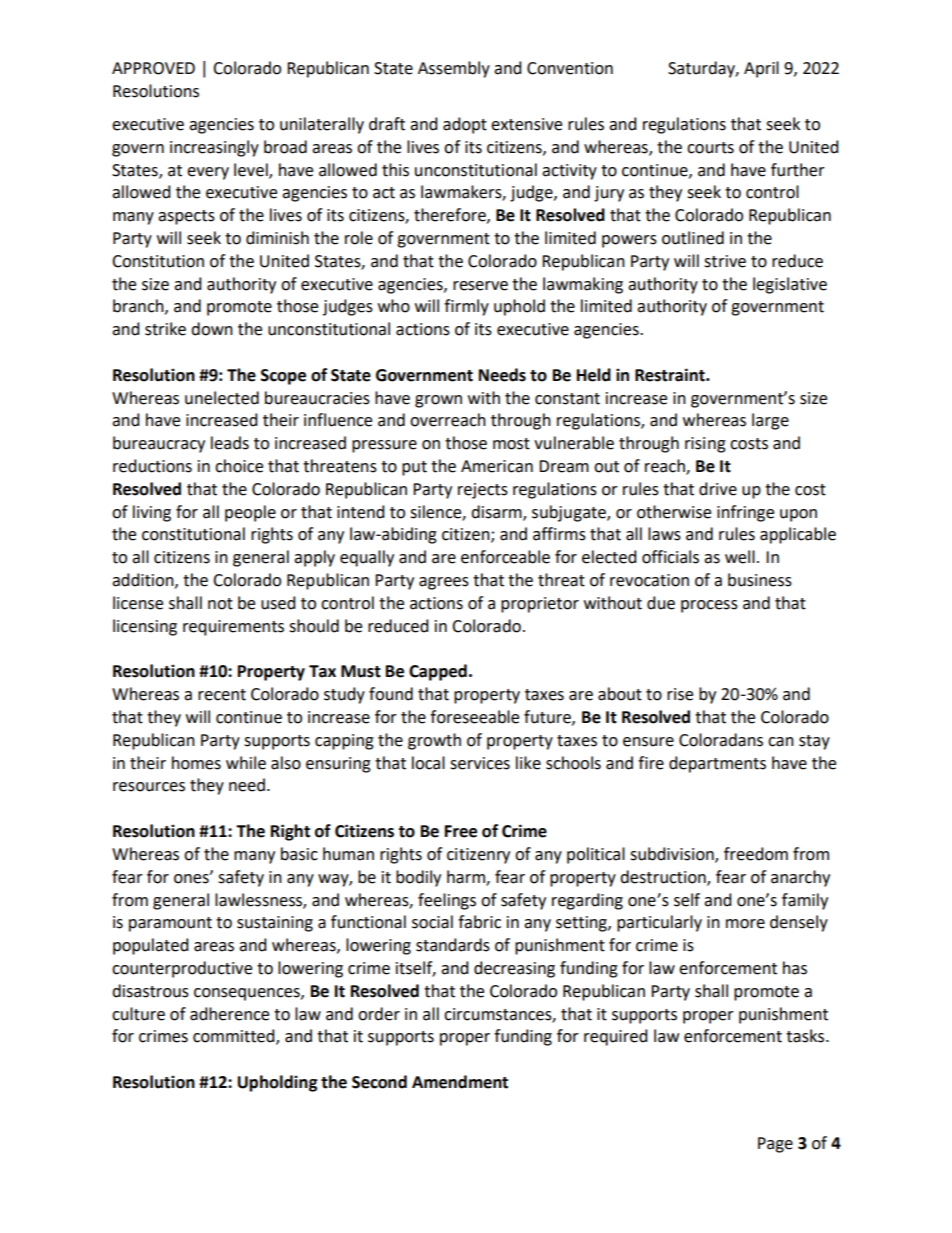 The width and height of the image is (952, 1233). I want to click on Amendment, so click(460, 1082).
